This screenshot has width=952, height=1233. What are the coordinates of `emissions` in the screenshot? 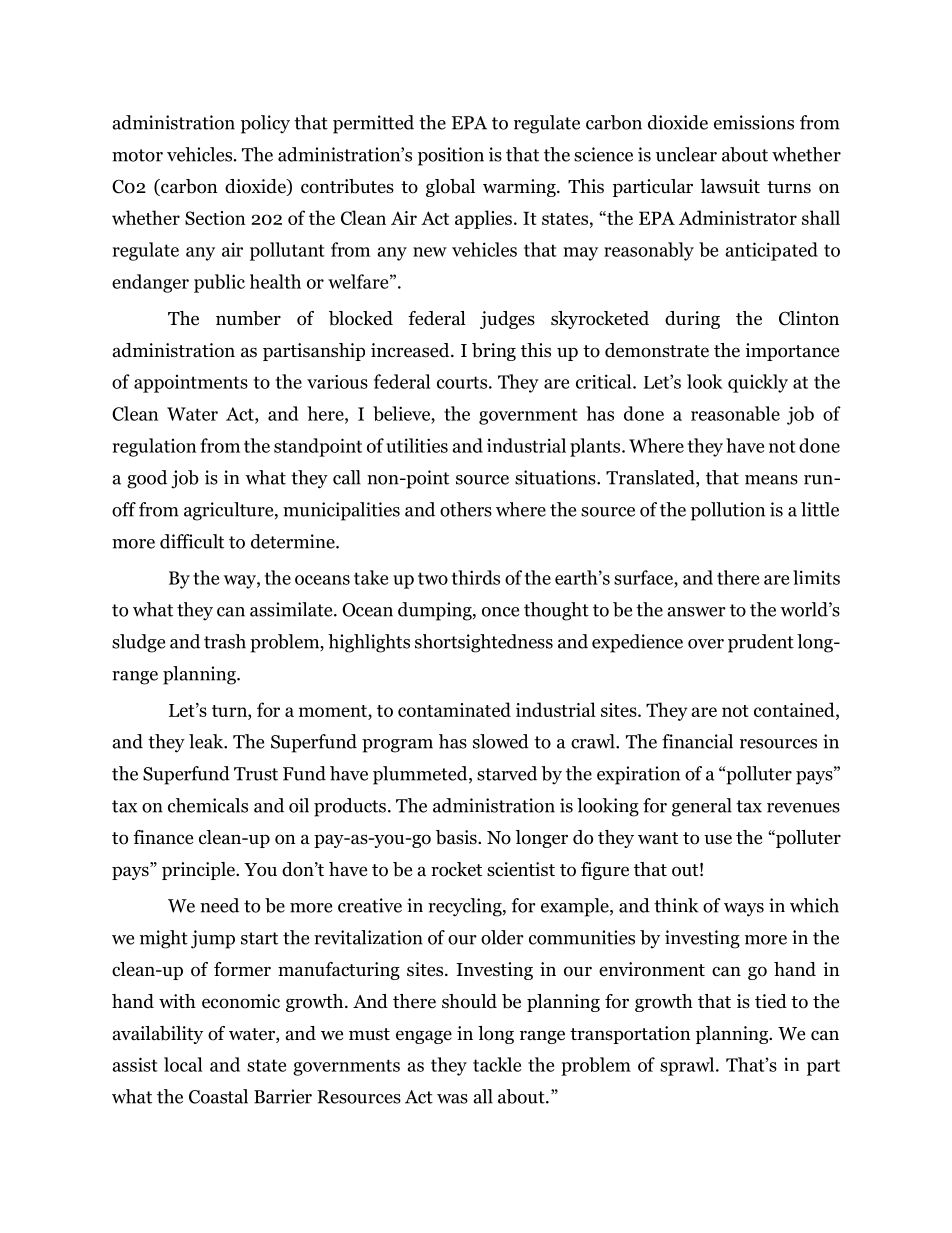 It's located at (754, 122).
